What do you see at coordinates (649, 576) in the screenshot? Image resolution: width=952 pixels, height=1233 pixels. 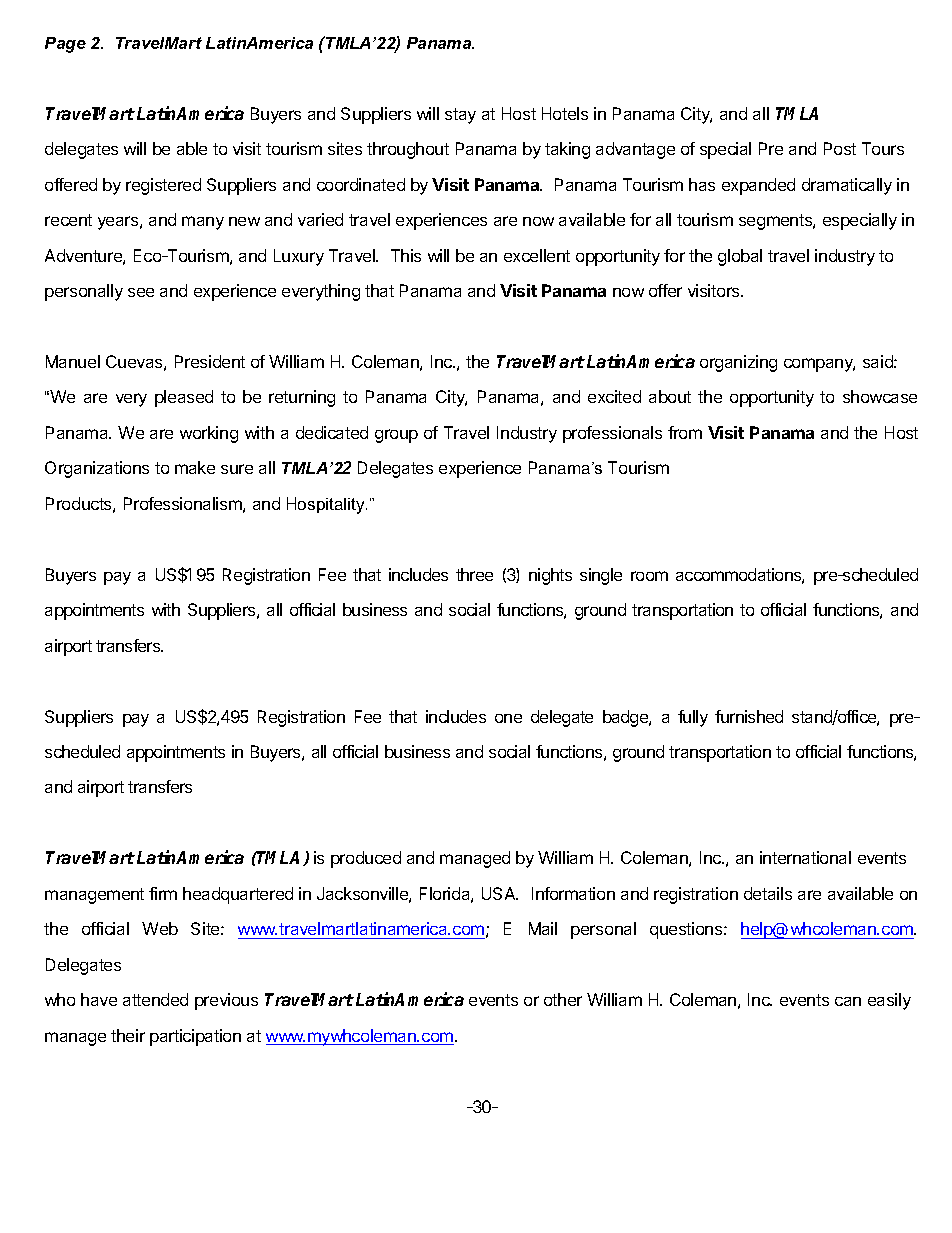 I see `room` at bounding box center [649, 576].
